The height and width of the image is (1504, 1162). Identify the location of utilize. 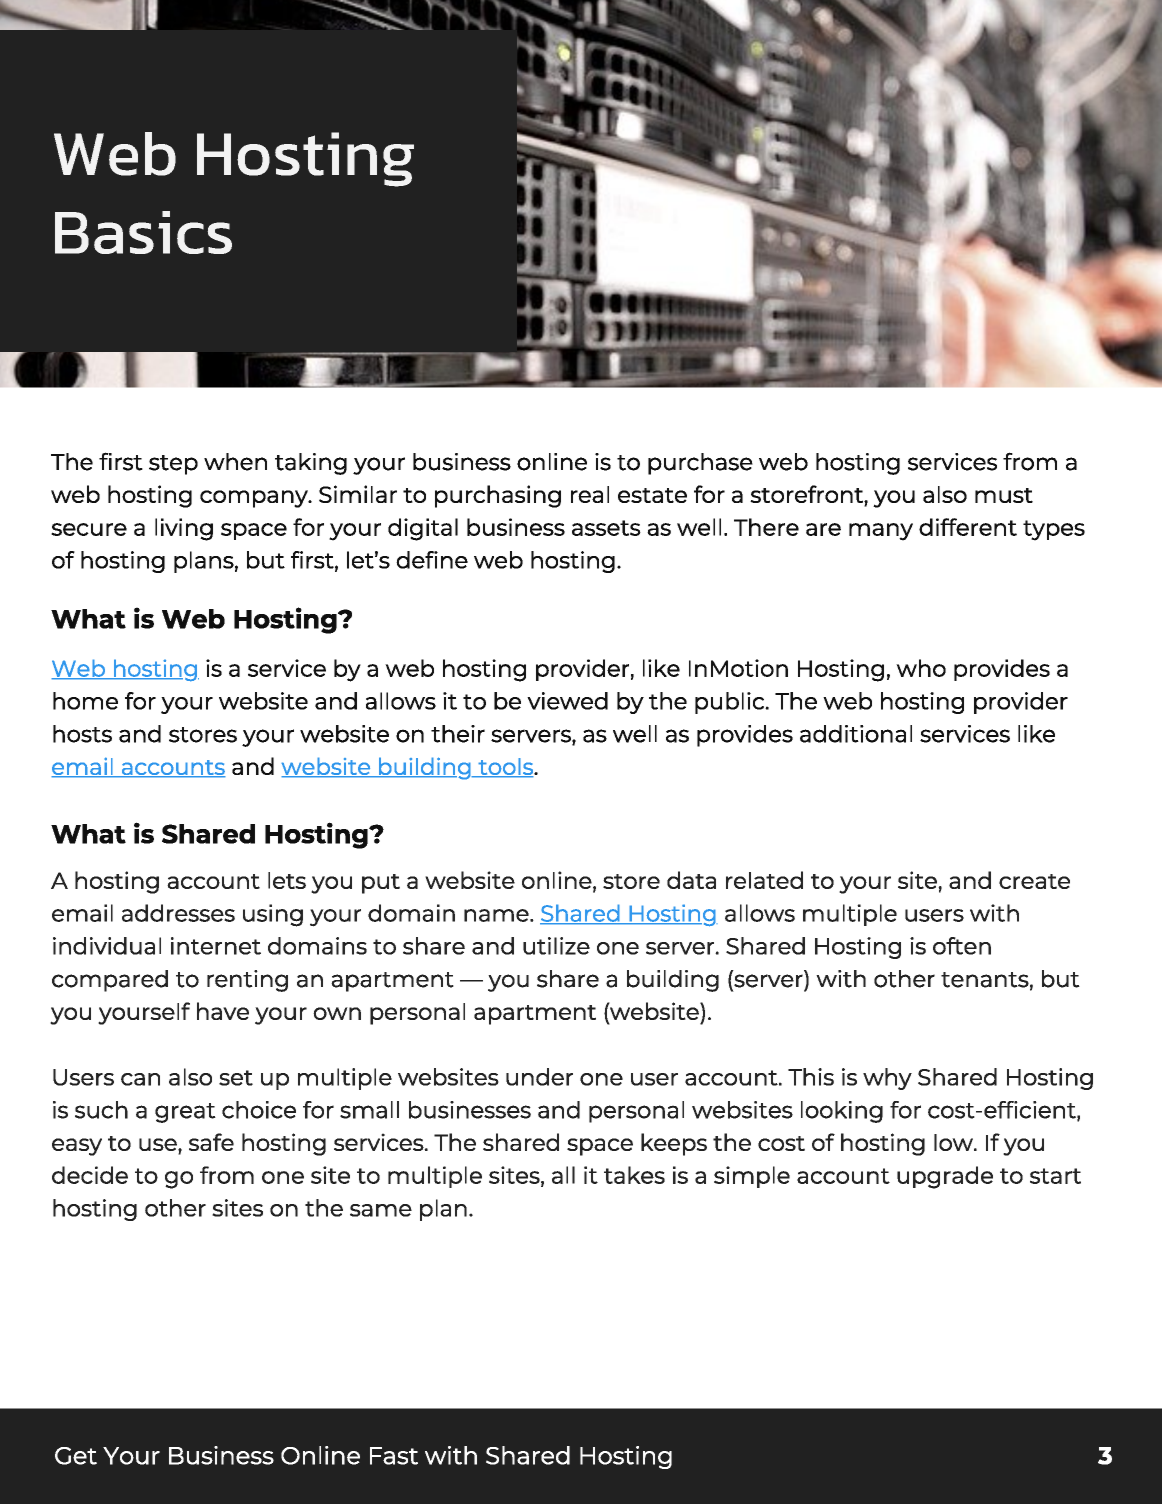
(556, 946).
